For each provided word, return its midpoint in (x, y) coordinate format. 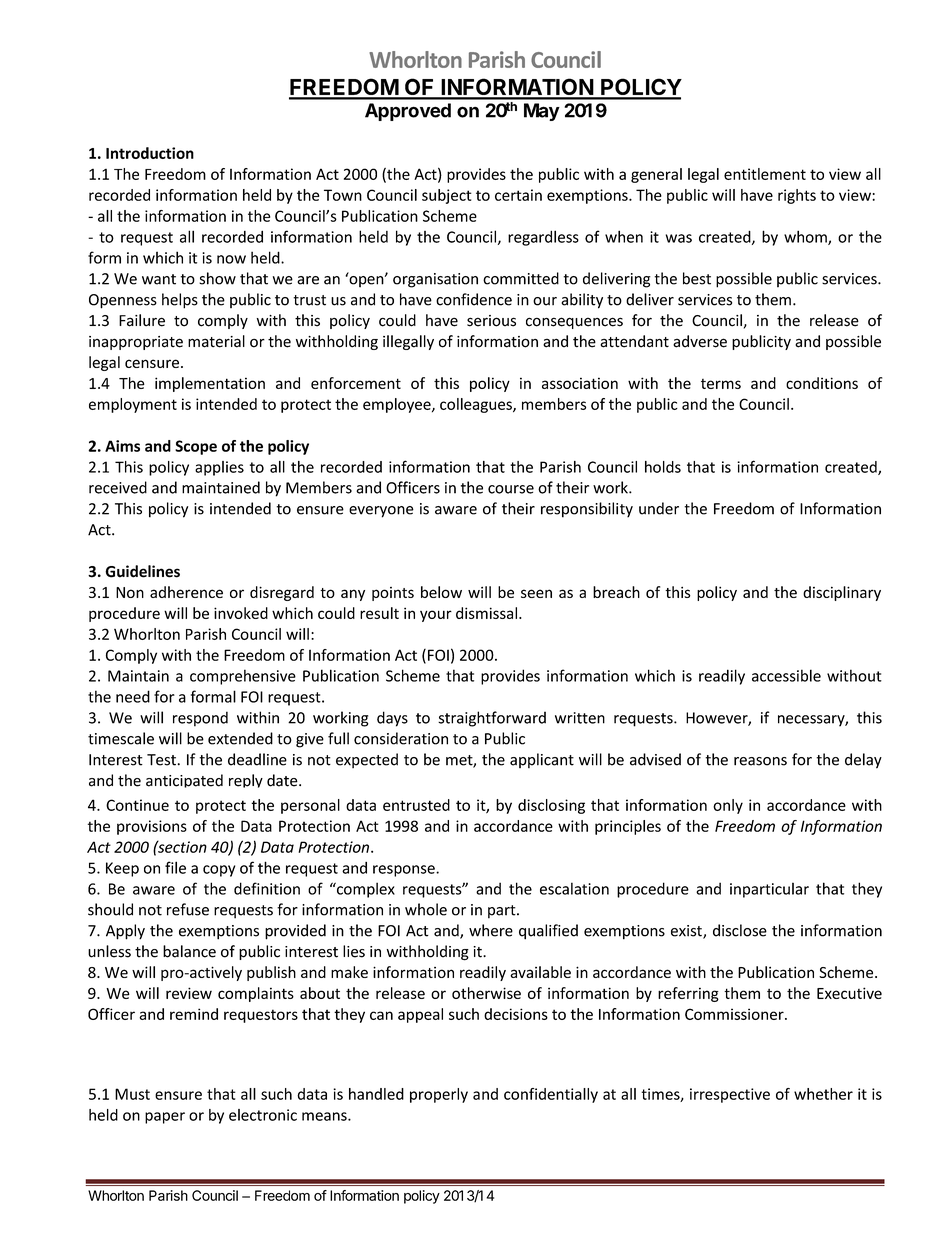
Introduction (150, 153)
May (542, 112)
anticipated (184, 781)
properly (439, 1095)
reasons (760, 761)
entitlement (765, 174)
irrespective (730, 1095)
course (511, 489)
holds (663, 467)
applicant (542, 760)
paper (165, 1118)
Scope (196, 447)
